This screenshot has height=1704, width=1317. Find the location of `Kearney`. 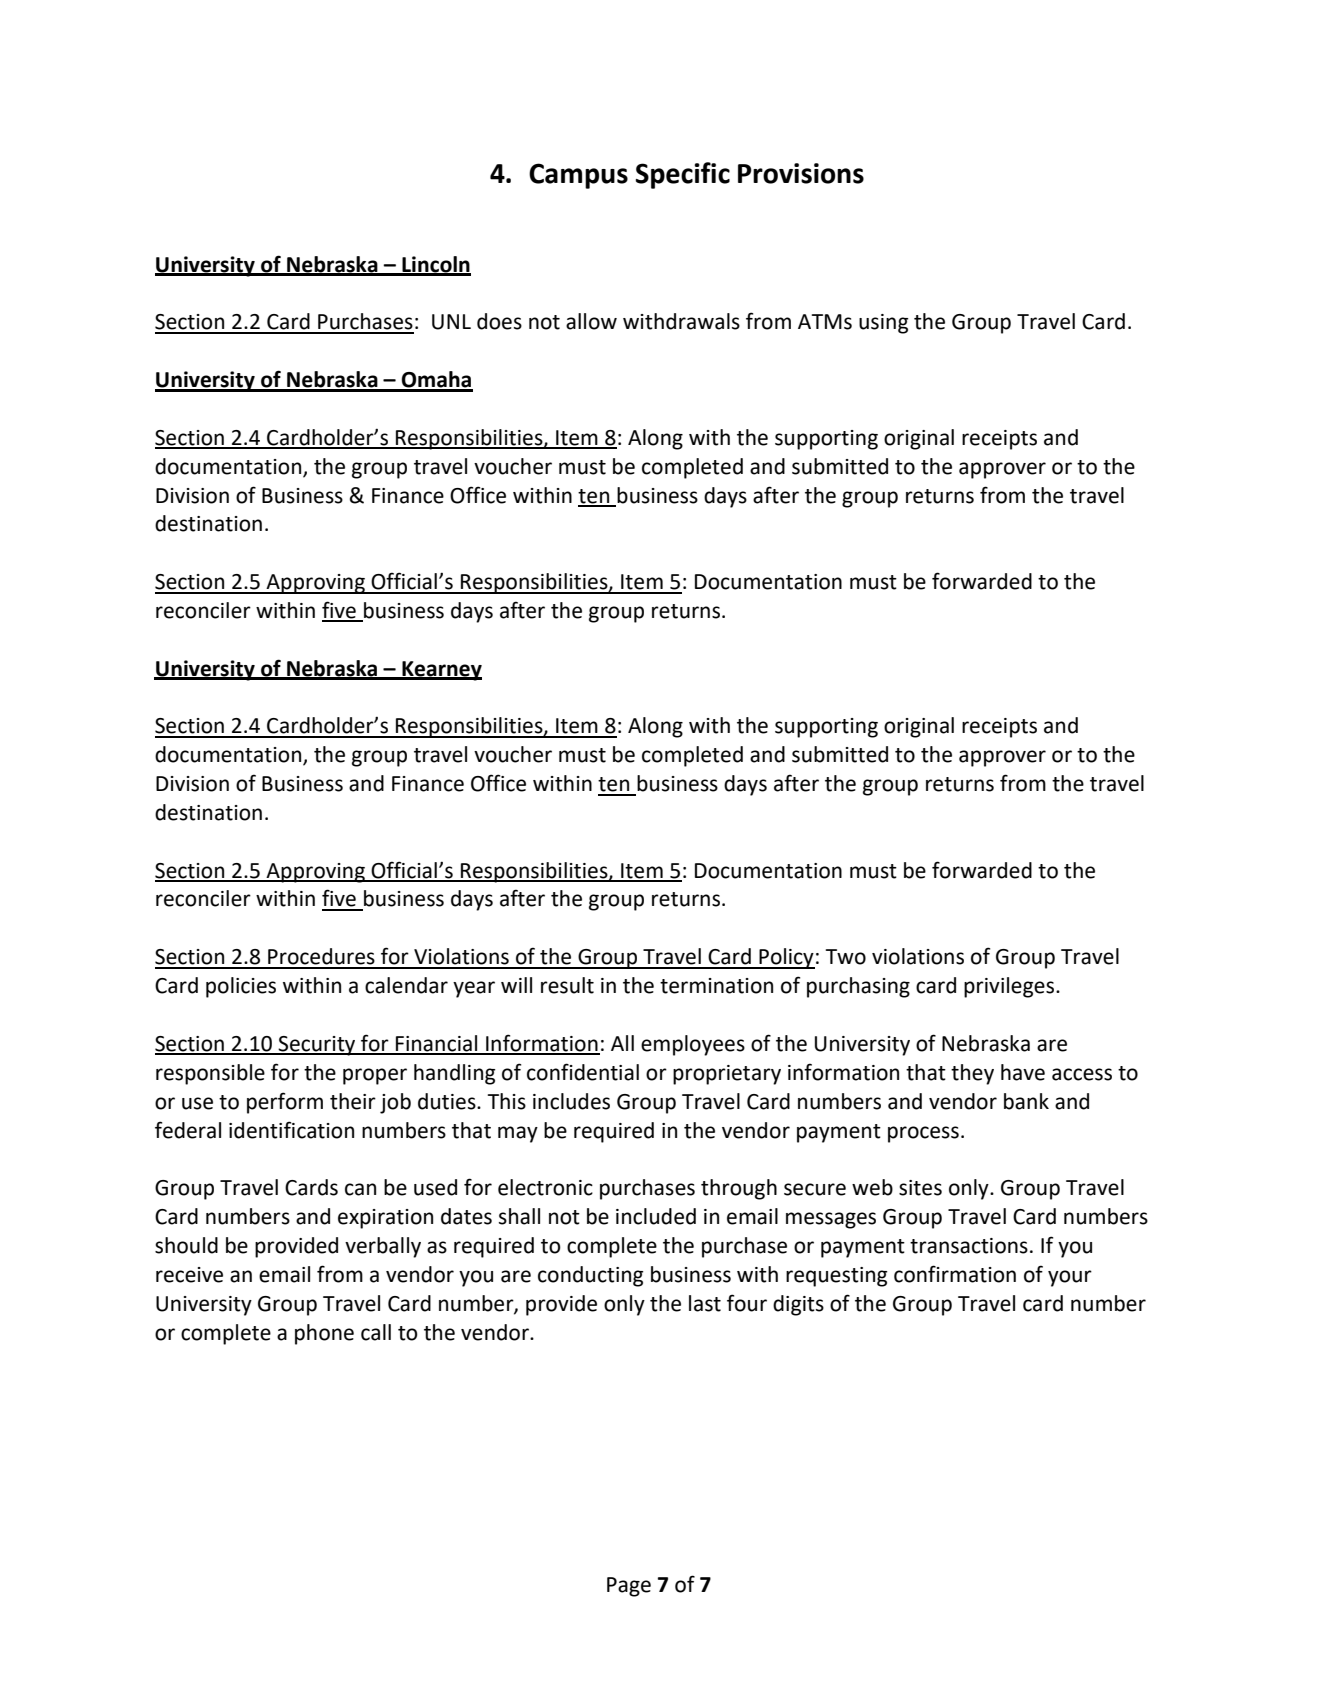

Kearney is located at coordinates (441, 671).
